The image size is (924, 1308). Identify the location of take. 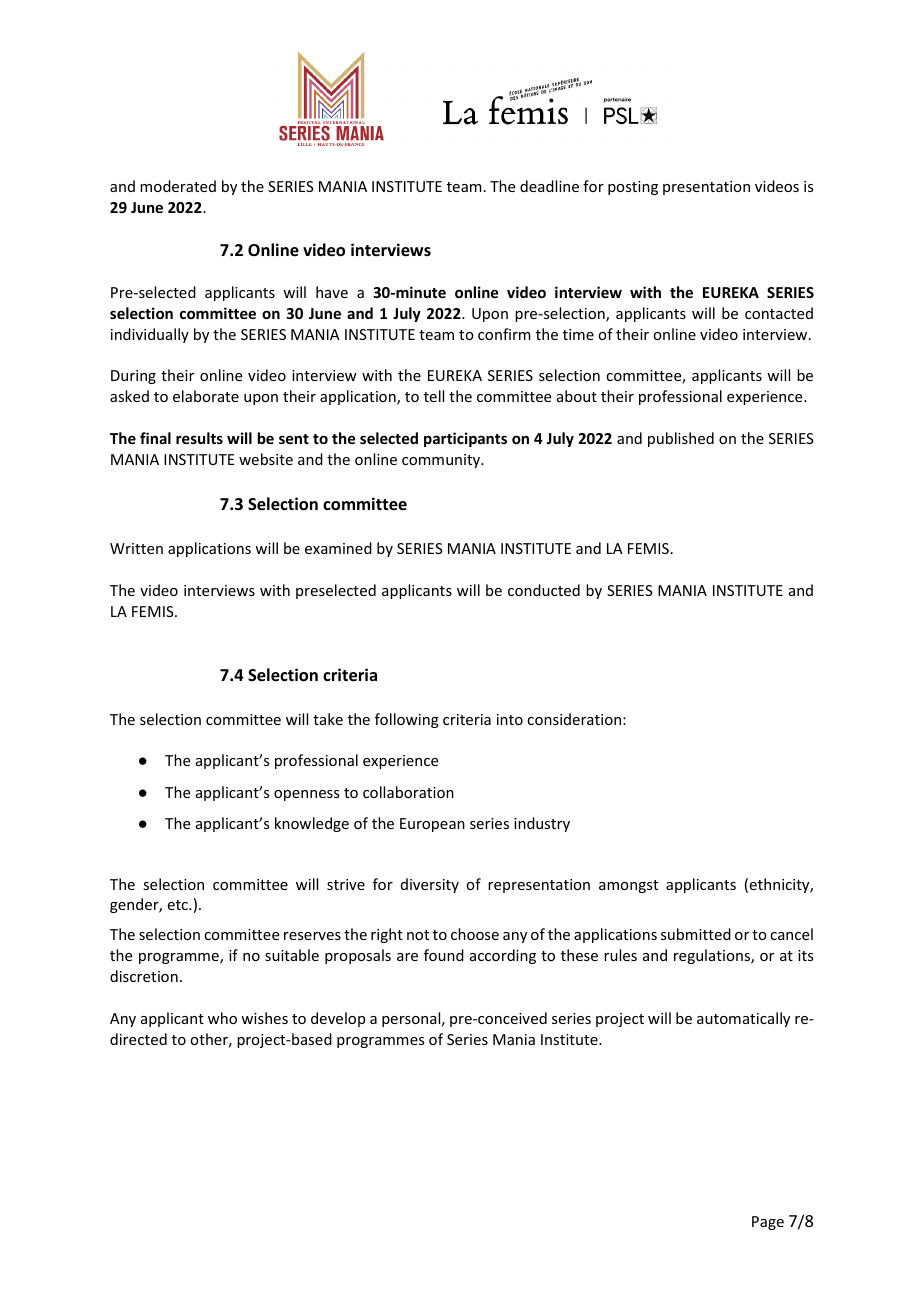
(328, 719).
